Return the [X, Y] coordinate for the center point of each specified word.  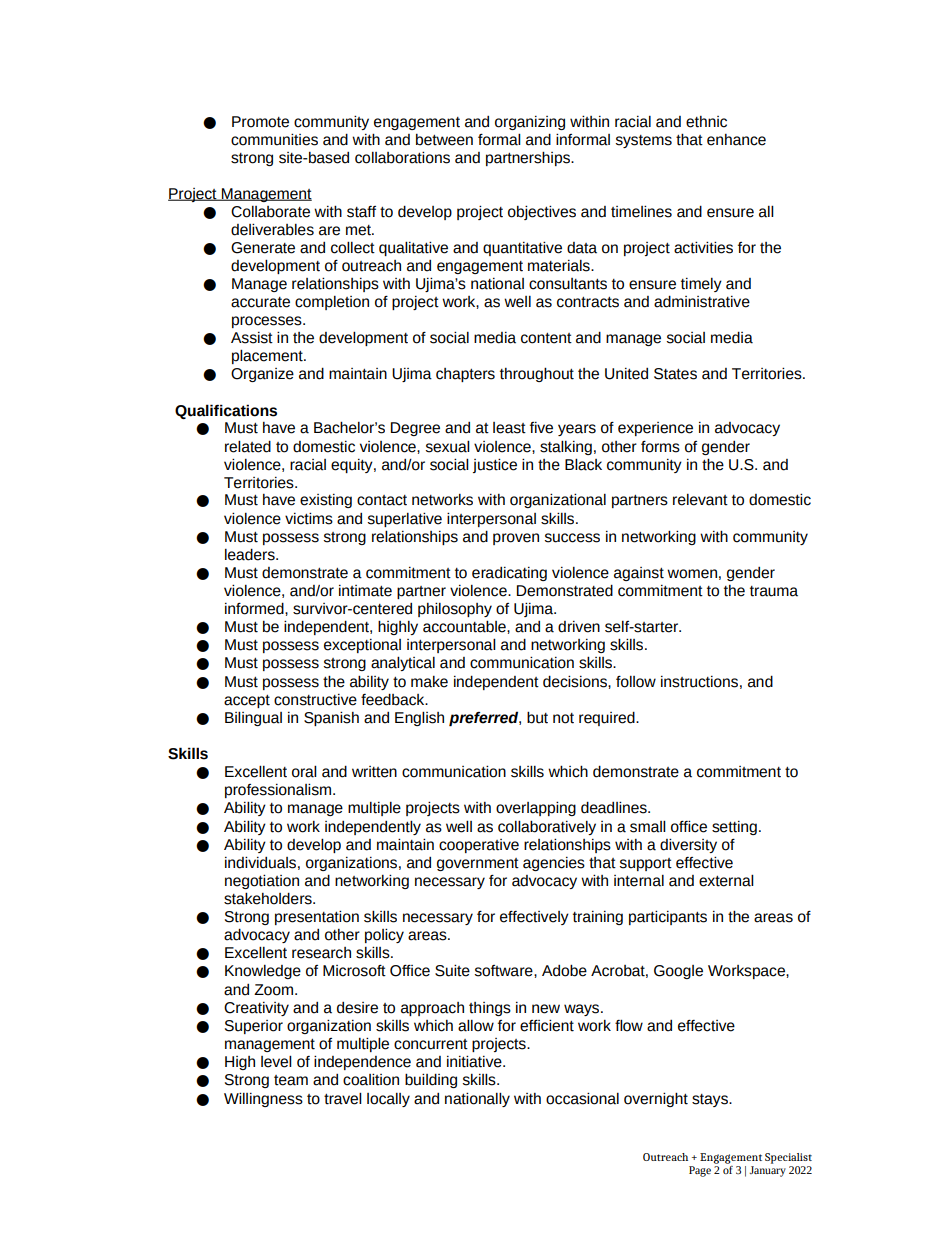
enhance [736, 140]
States [675, 374]
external [726, 880]
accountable [465, 626]
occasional [582, 1098]
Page [700, 1171]
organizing [530, 123]
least [509, 428]
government [478, 864]
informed [255, 608]
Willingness [263, 1099]
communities [274, 139]
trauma [774, 591]
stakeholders [269, 898]
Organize [262, 375]
